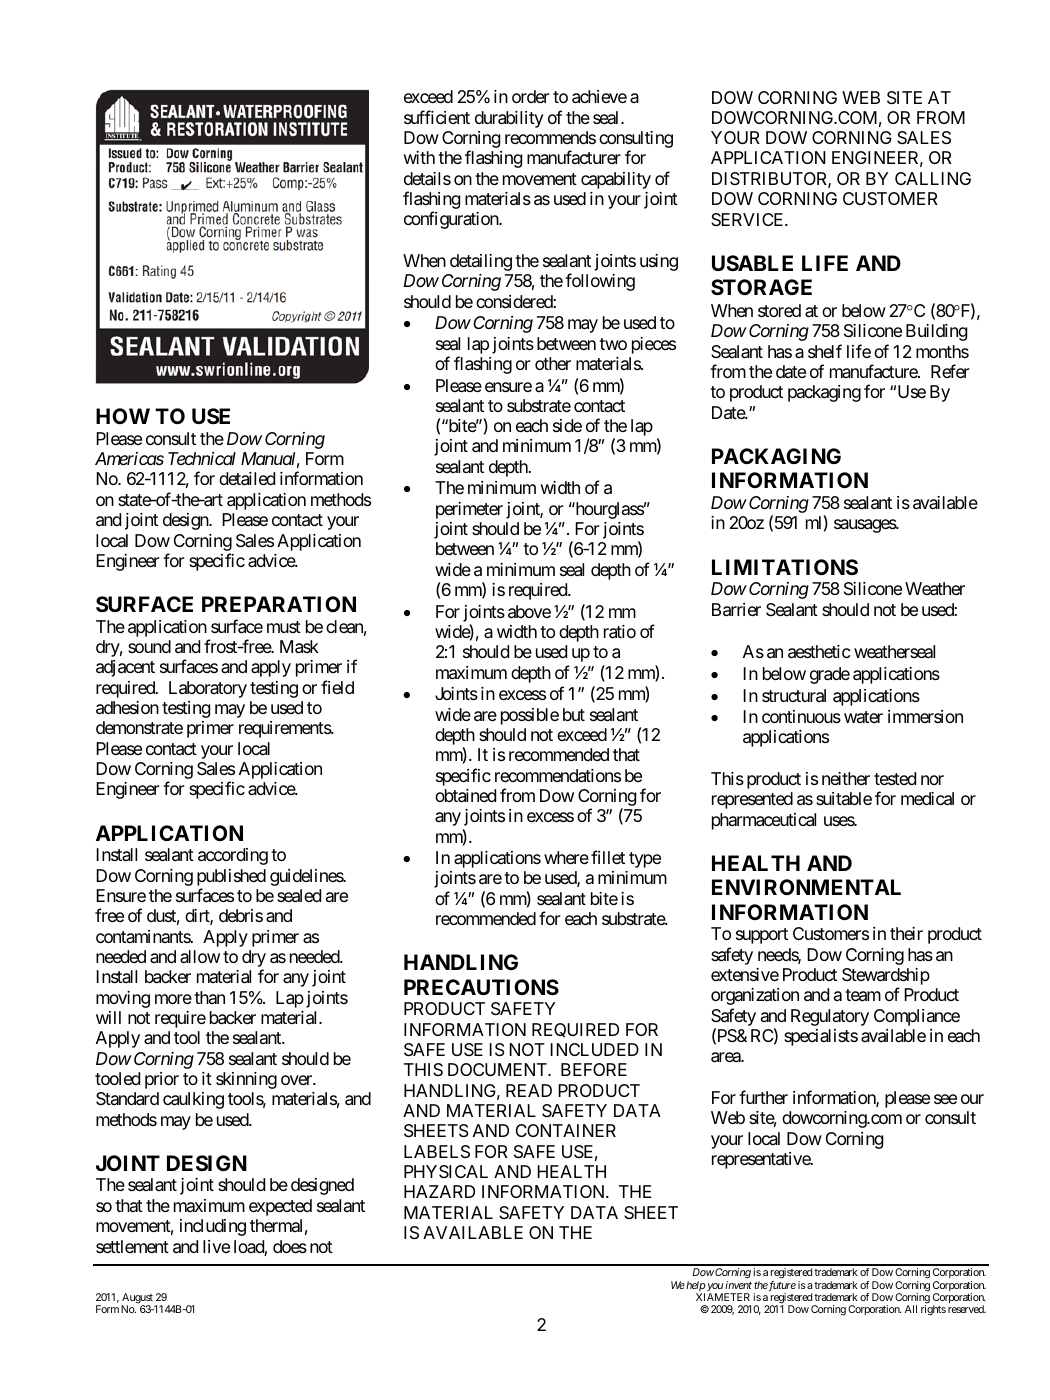 The width and height of the image is (1050, 1400). I want to click on durability, so click(509, 119).
